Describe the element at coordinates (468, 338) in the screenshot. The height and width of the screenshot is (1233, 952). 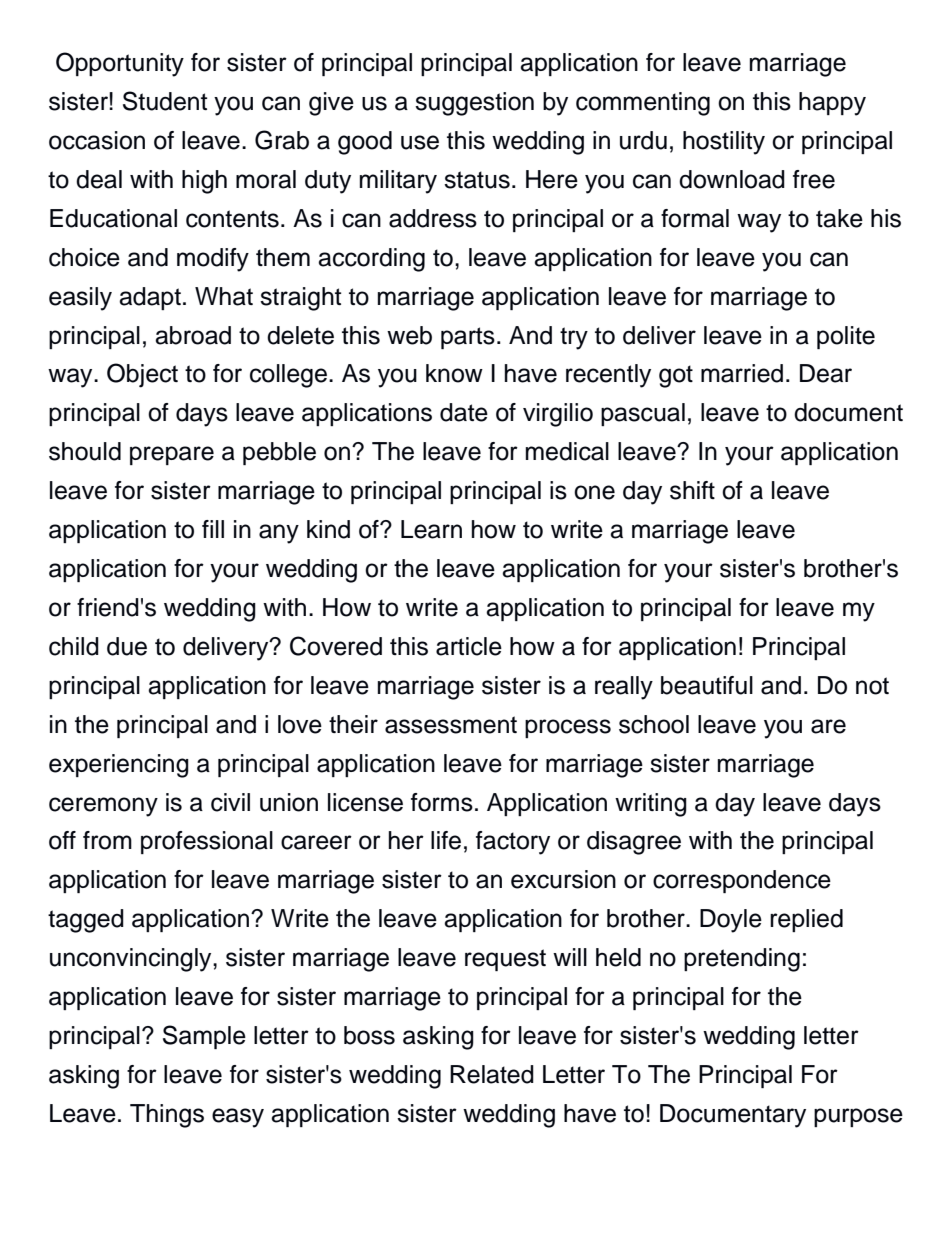
I see `parts` at that location.
